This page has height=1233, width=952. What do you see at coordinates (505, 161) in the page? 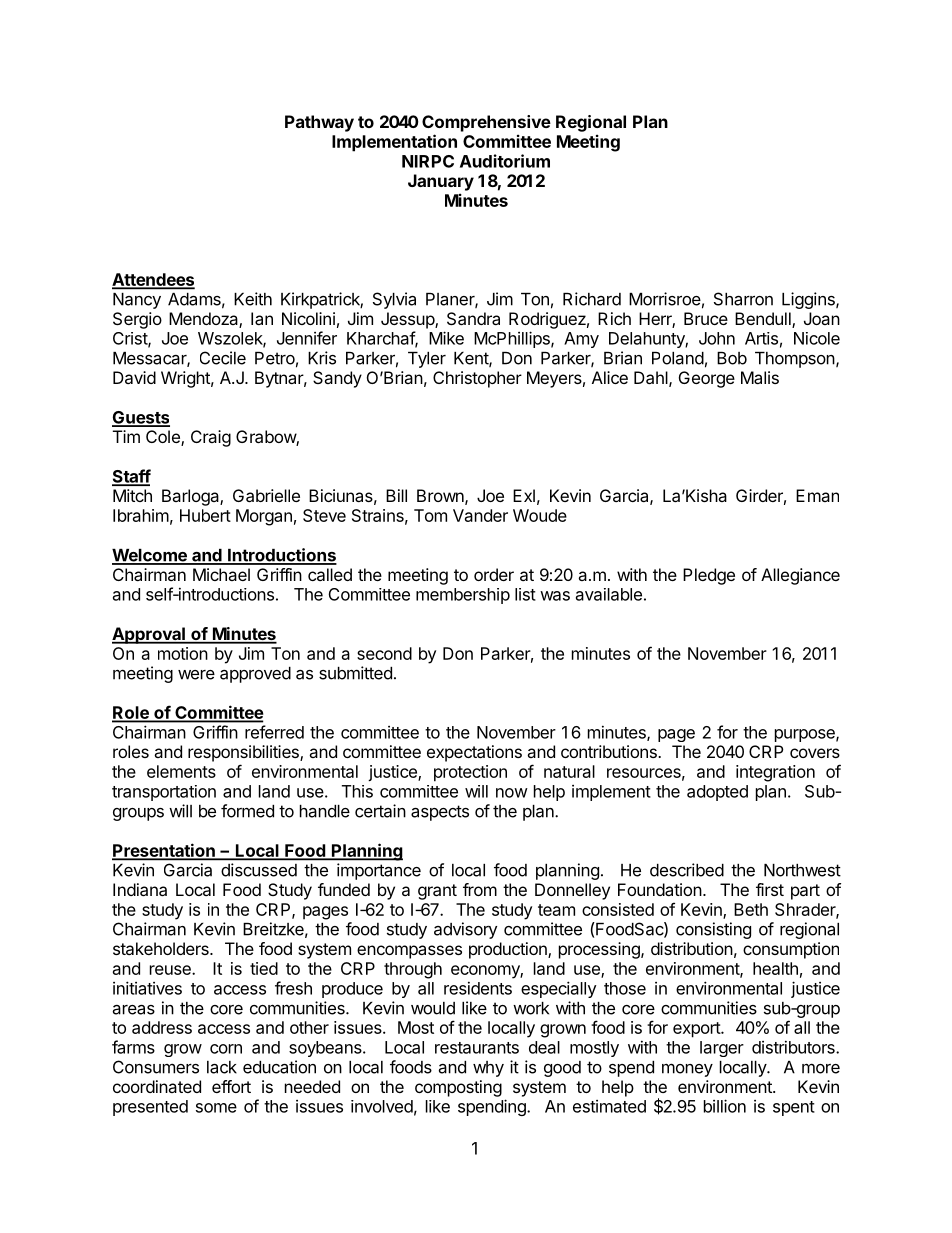
I see `Auditorium` at bounding box center [505, 161].
